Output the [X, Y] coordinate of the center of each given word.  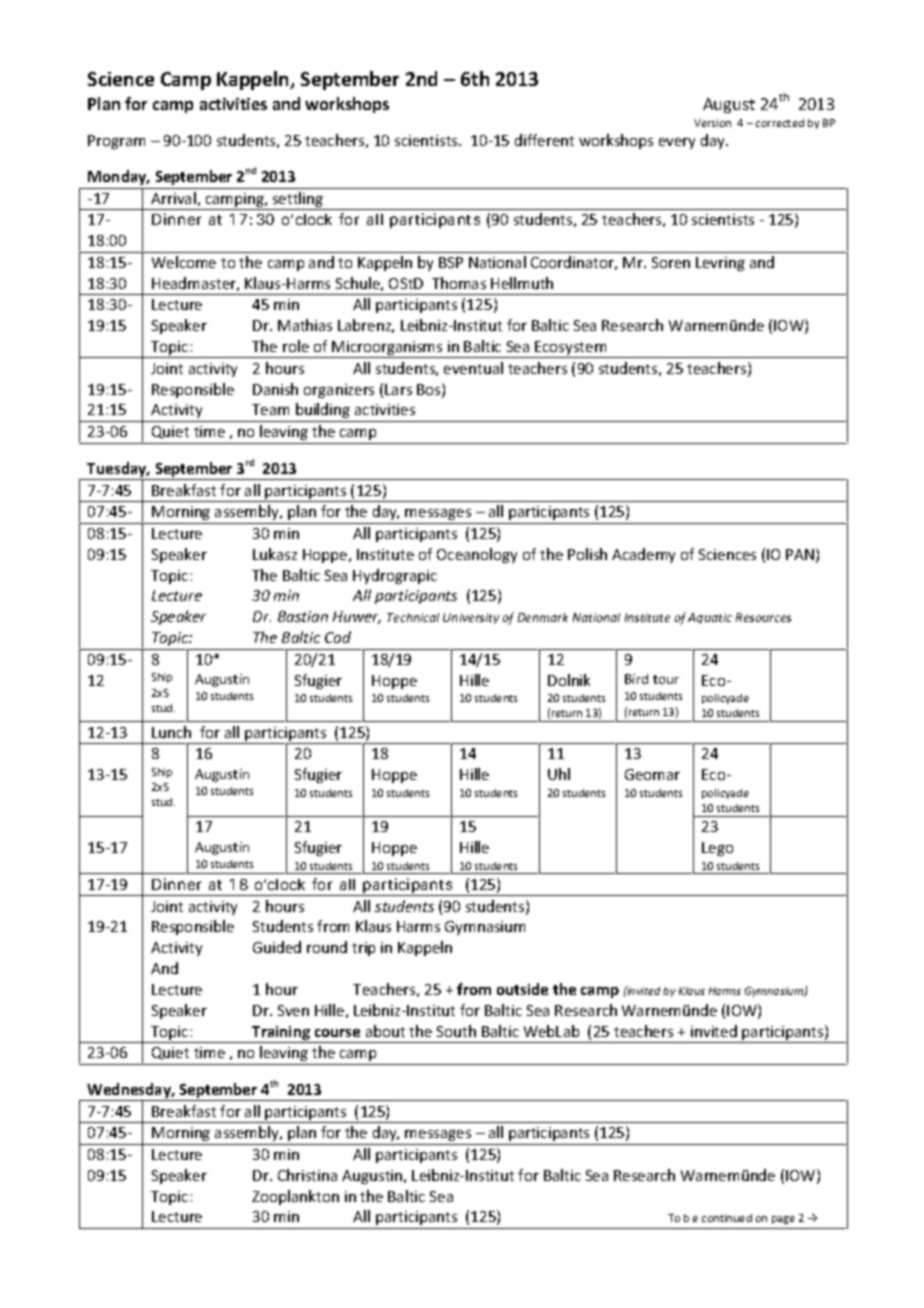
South [456, 1031]
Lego [717, 849]
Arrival [173, 198]
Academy [643, 555]
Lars [398, 389]
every [677, 143]
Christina [307, 1175]
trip [363, 949]
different [544, 140]
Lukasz [275, 554]
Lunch [171, 732]
